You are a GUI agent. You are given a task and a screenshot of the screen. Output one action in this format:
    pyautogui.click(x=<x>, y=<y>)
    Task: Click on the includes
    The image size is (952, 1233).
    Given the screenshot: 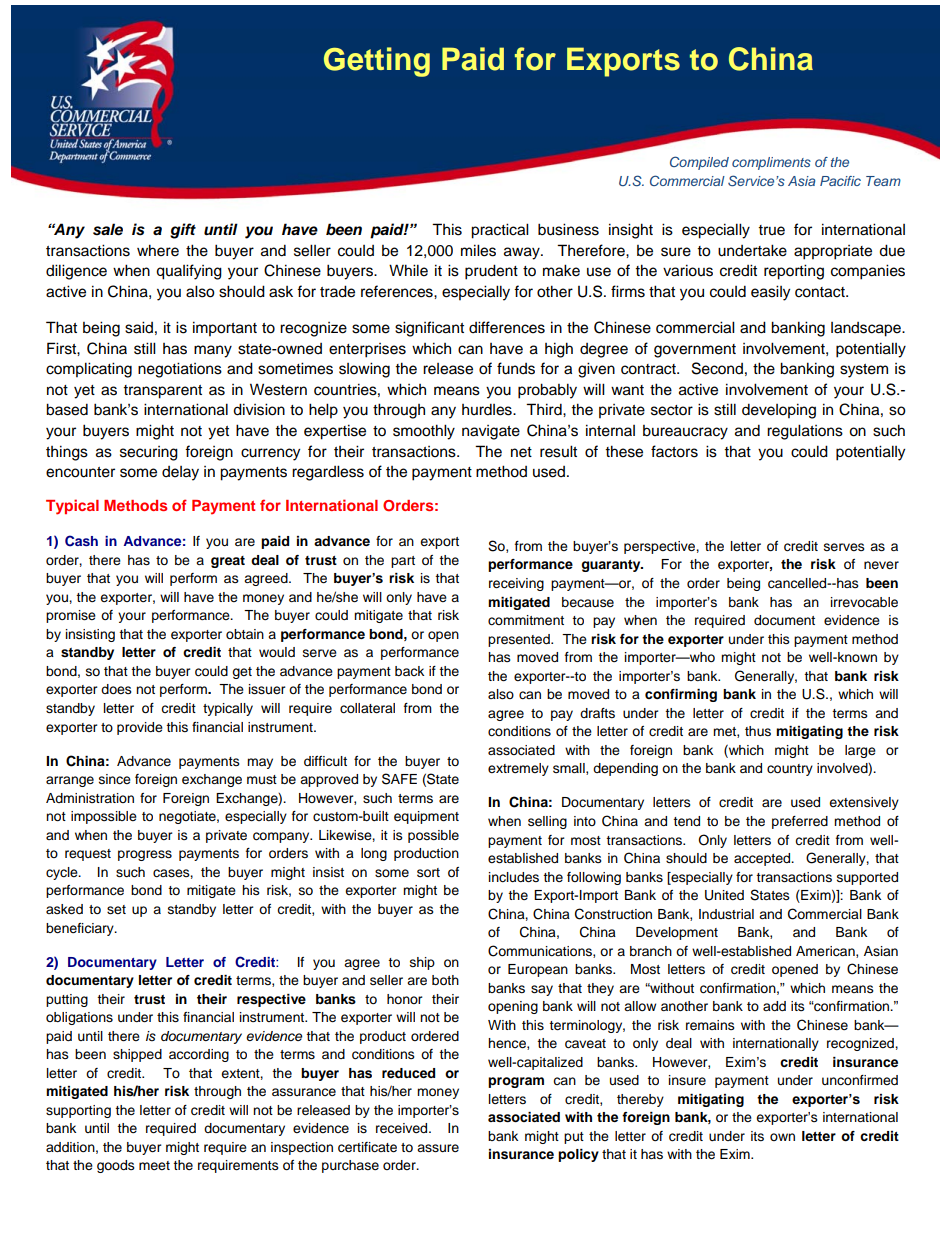 What is the action you would take?
    pyautogui.click(x=514, y=877)
